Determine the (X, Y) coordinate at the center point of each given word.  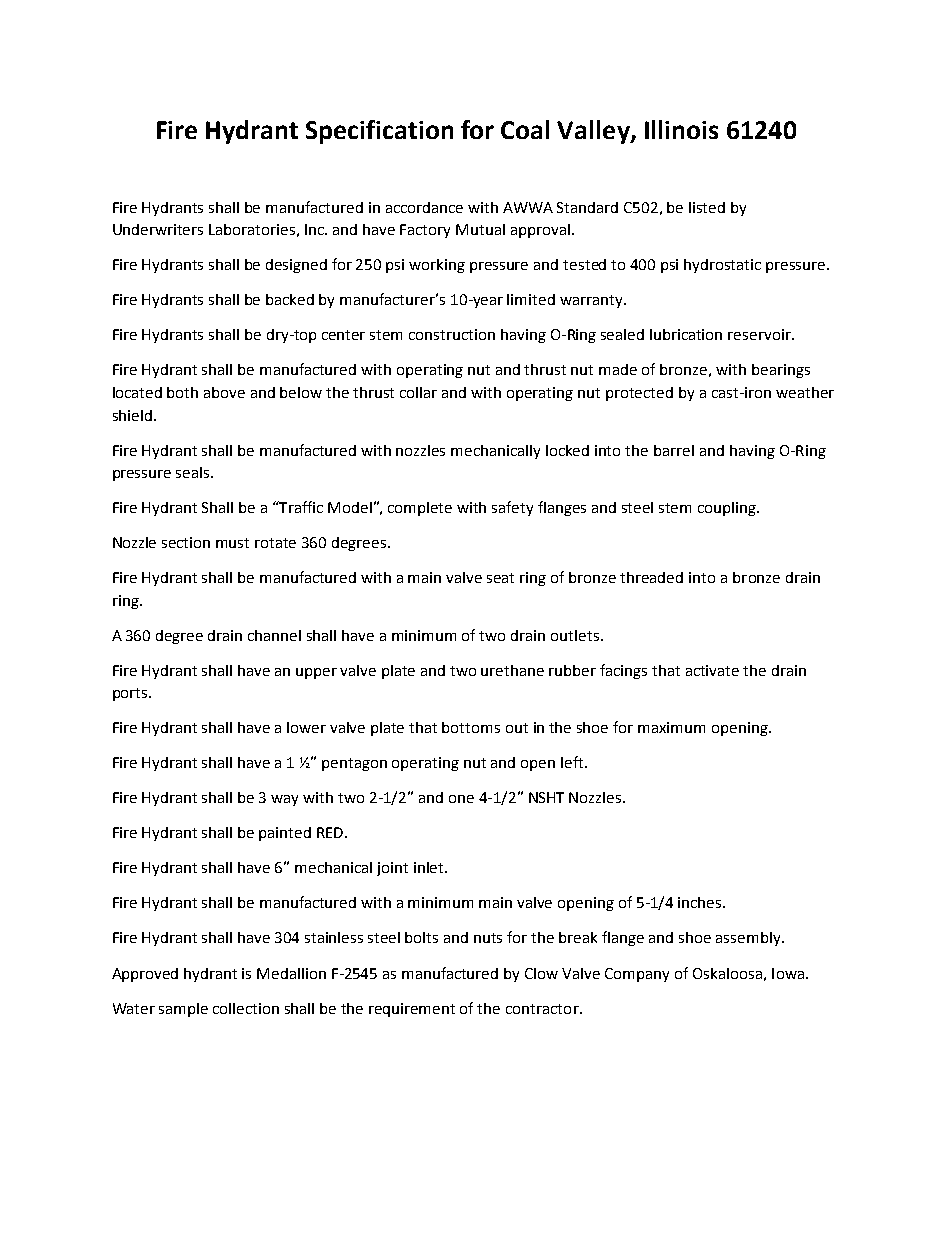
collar (418, 392)
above (224, 392)
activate (712, 670)
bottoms (471, 727)
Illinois (681, 129)
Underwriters (158, 229)
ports (131, 694)
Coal (525, 129)
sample (183, 1010)
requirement (412, 1010)
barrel (674, 450)
